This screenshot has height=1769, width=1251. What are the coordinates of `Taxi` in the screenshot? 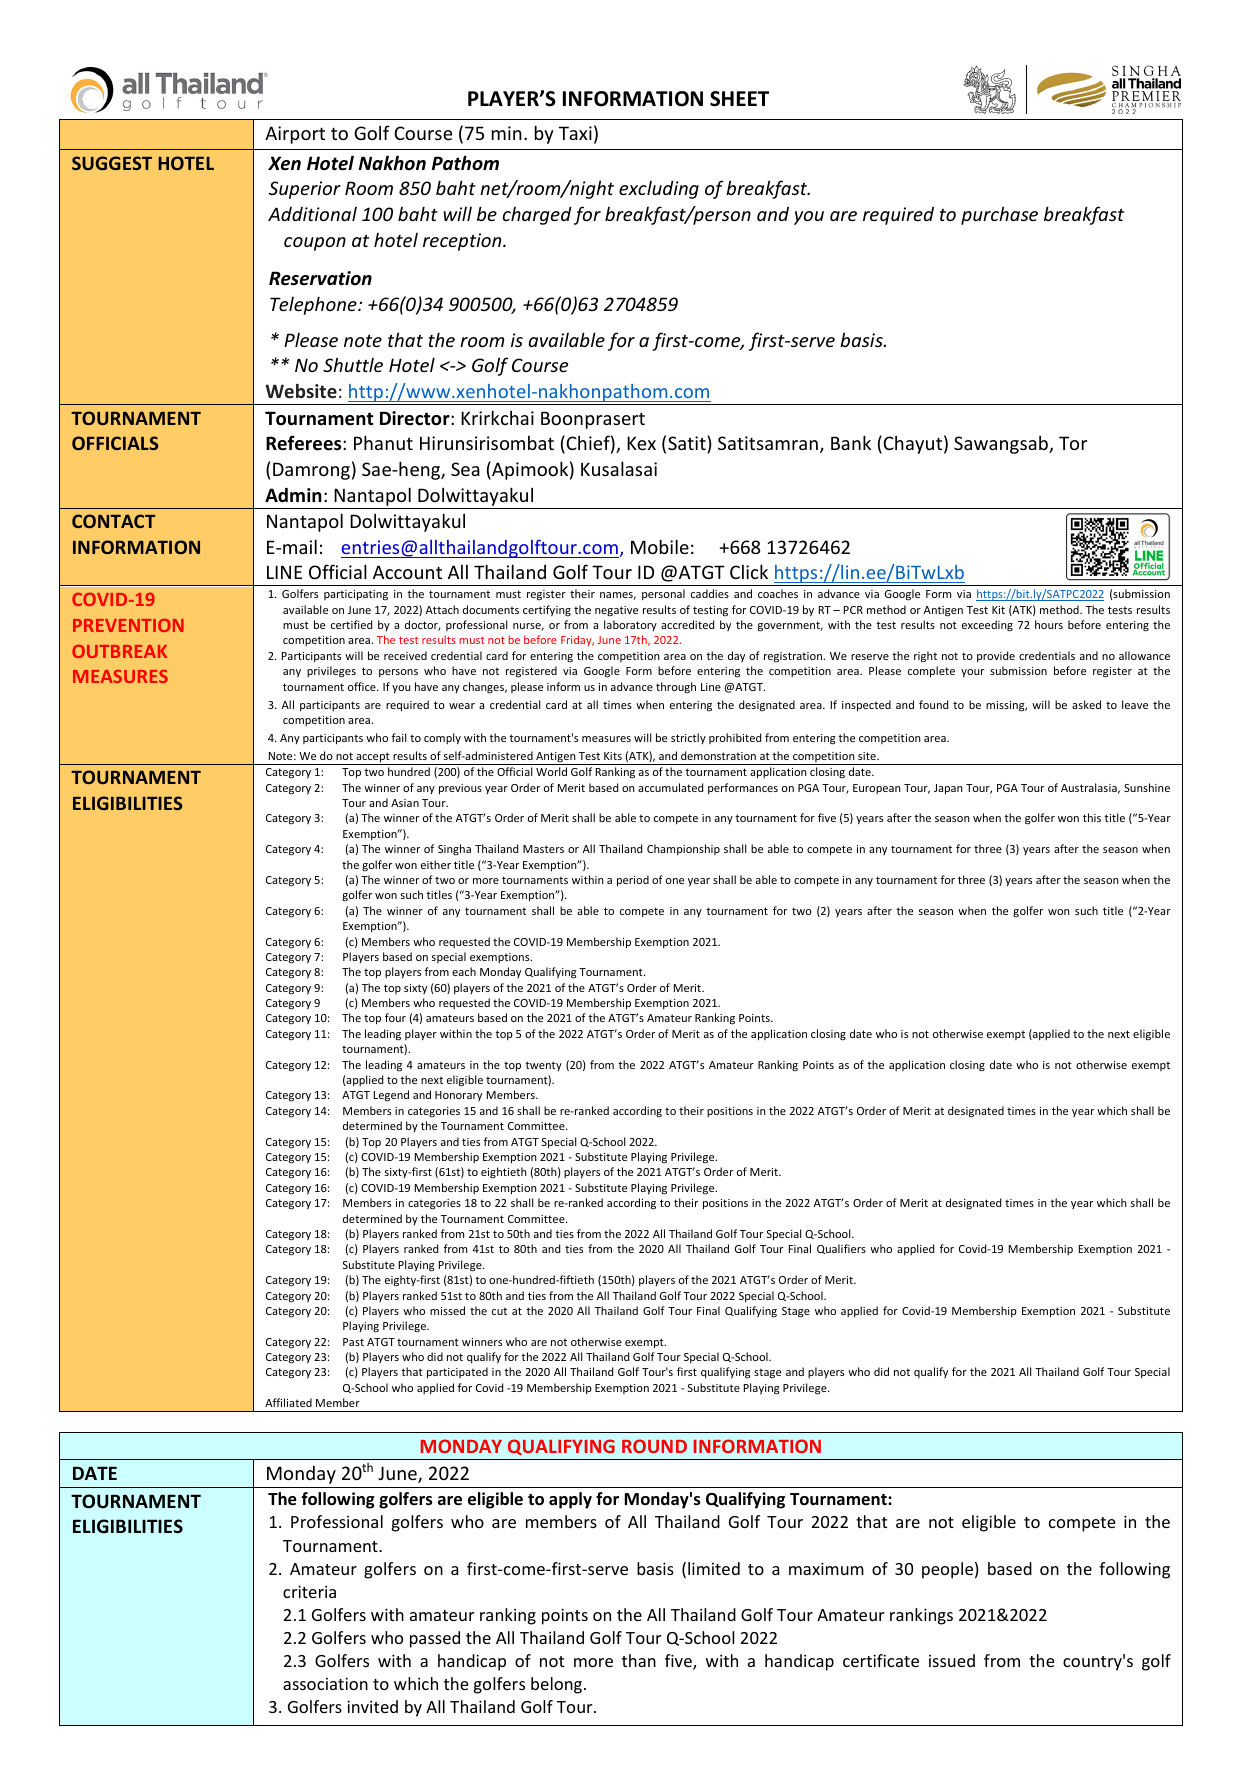 It's located at (575, 133).
